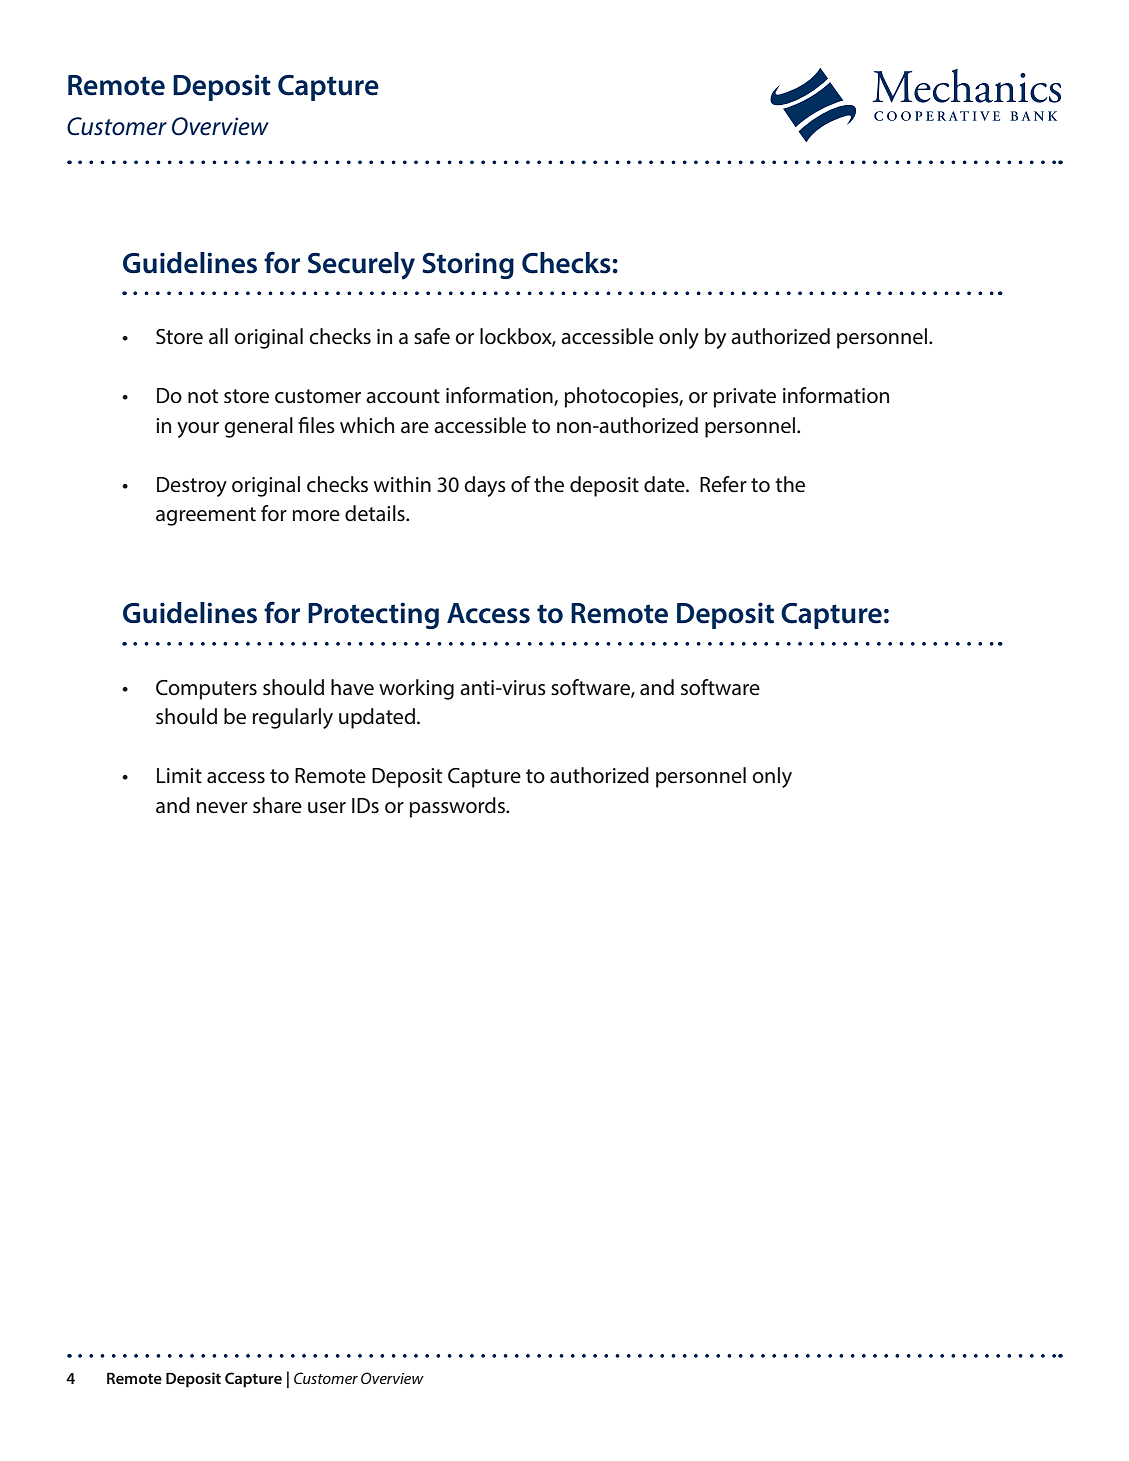 The width and height of the screenshot is (1129, 1461). Describe the element at coordinates (277, 805) in the screenshot. I see `share` at that location.
